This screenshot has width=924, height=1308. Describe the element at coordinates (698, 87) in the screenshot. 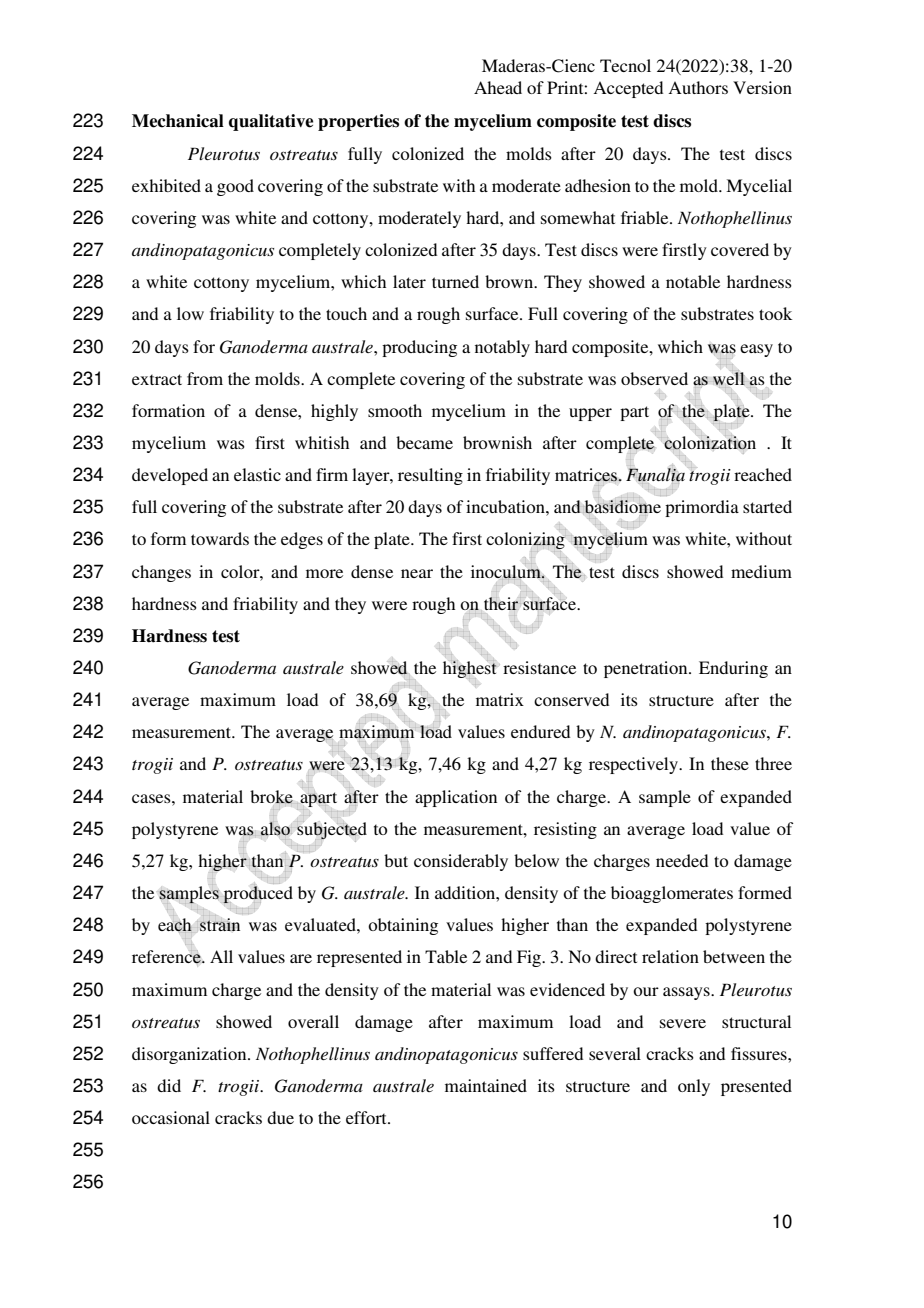

I see `Authors` at that location.
